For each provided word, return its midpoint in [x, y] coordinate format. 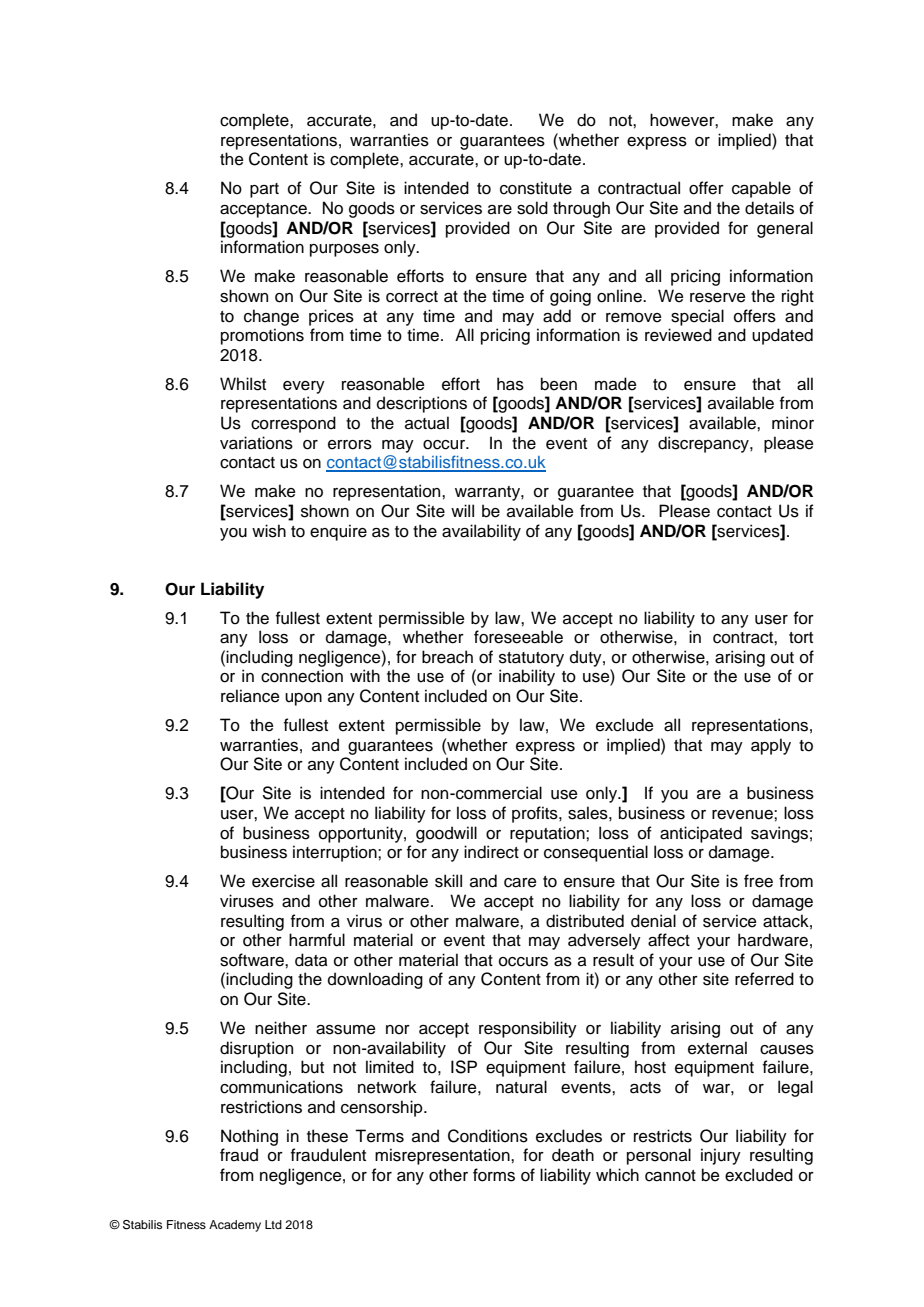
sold [532, 208]
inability [527, 677]
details [769, 208]
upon [303, 699]
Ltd [273, 1224]
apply [771, 746]
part [264, 190]
